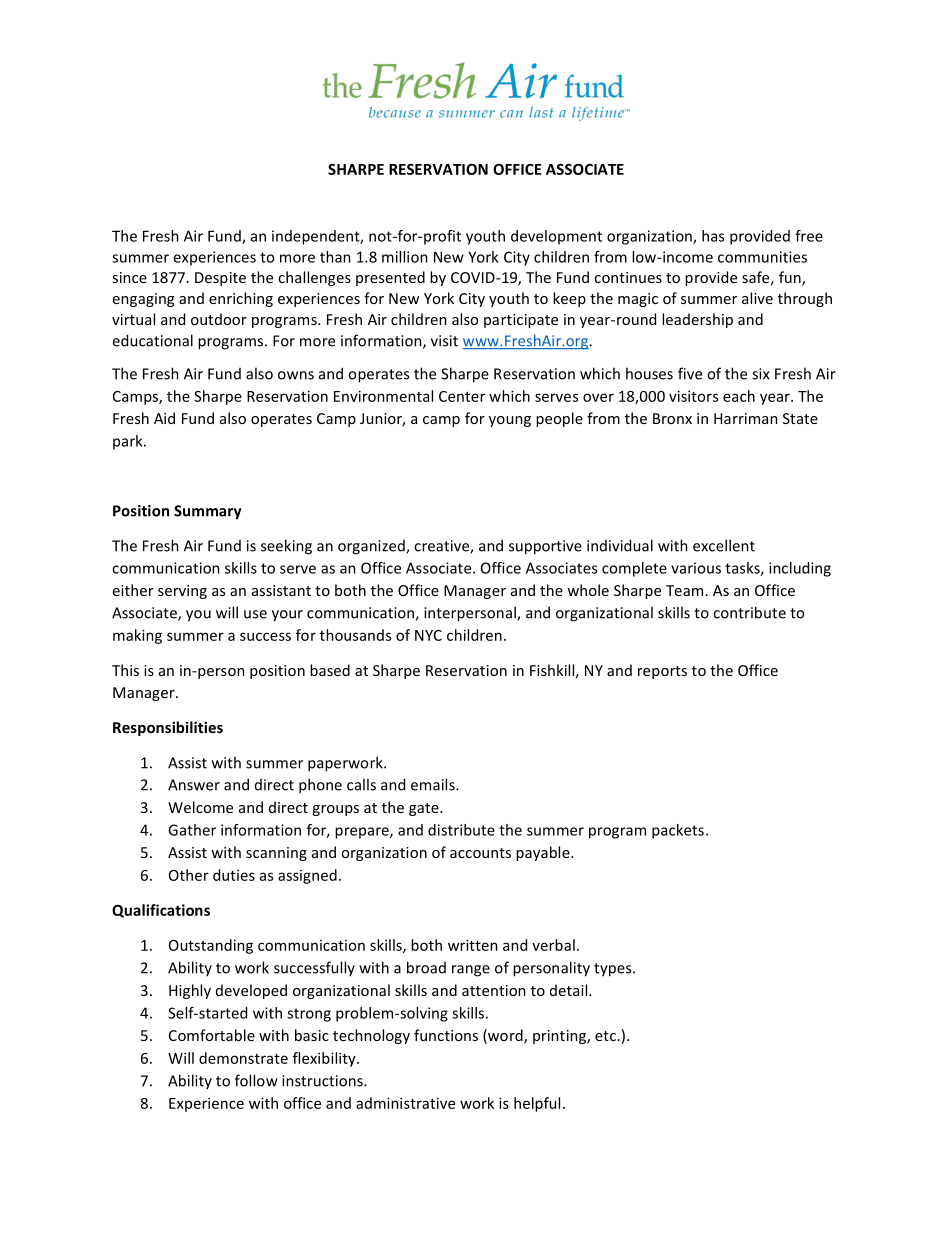  I want to click on distribute, so click(461, 830).
